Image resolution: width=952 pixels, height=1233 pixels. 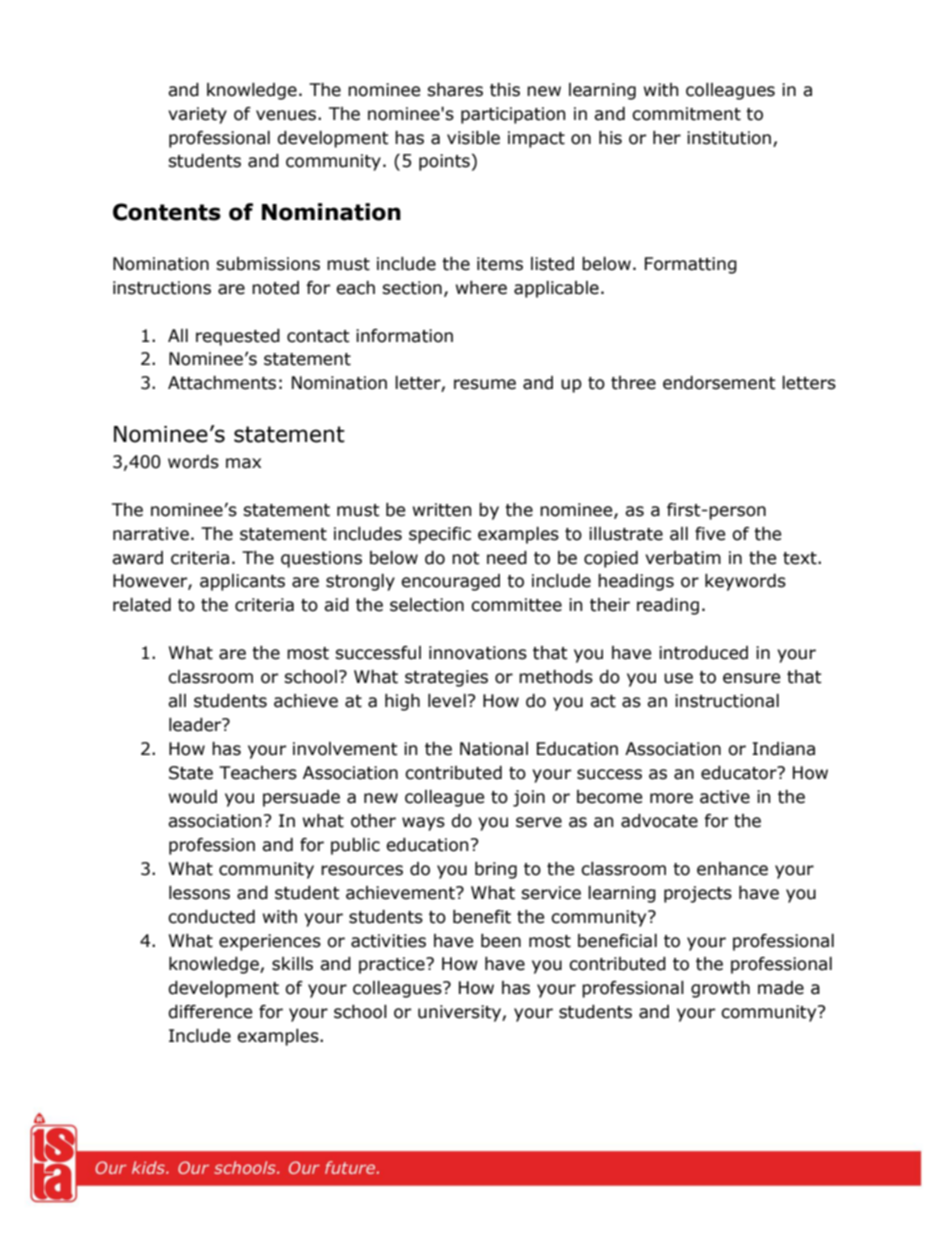 I want to click on resume, so click(x=485, y=384).
